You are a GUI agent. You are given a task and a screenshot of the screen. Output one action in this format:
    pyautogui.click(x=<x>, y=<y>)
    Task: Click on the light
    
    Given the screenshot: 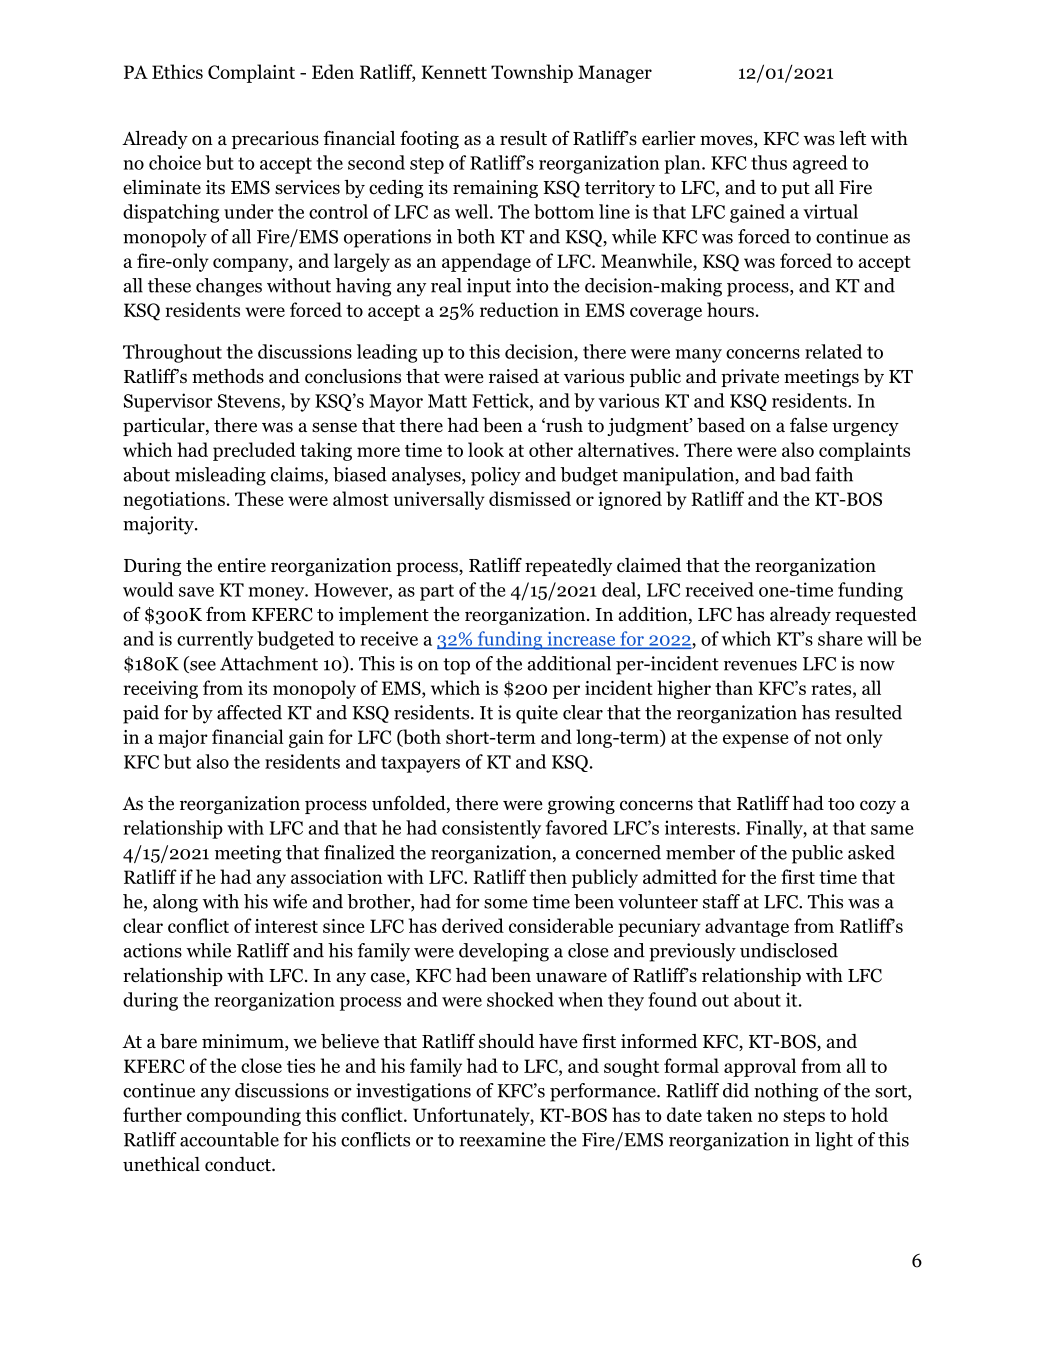 What is the action you would take?
    pyautogui.click(x=834, y=1141)
